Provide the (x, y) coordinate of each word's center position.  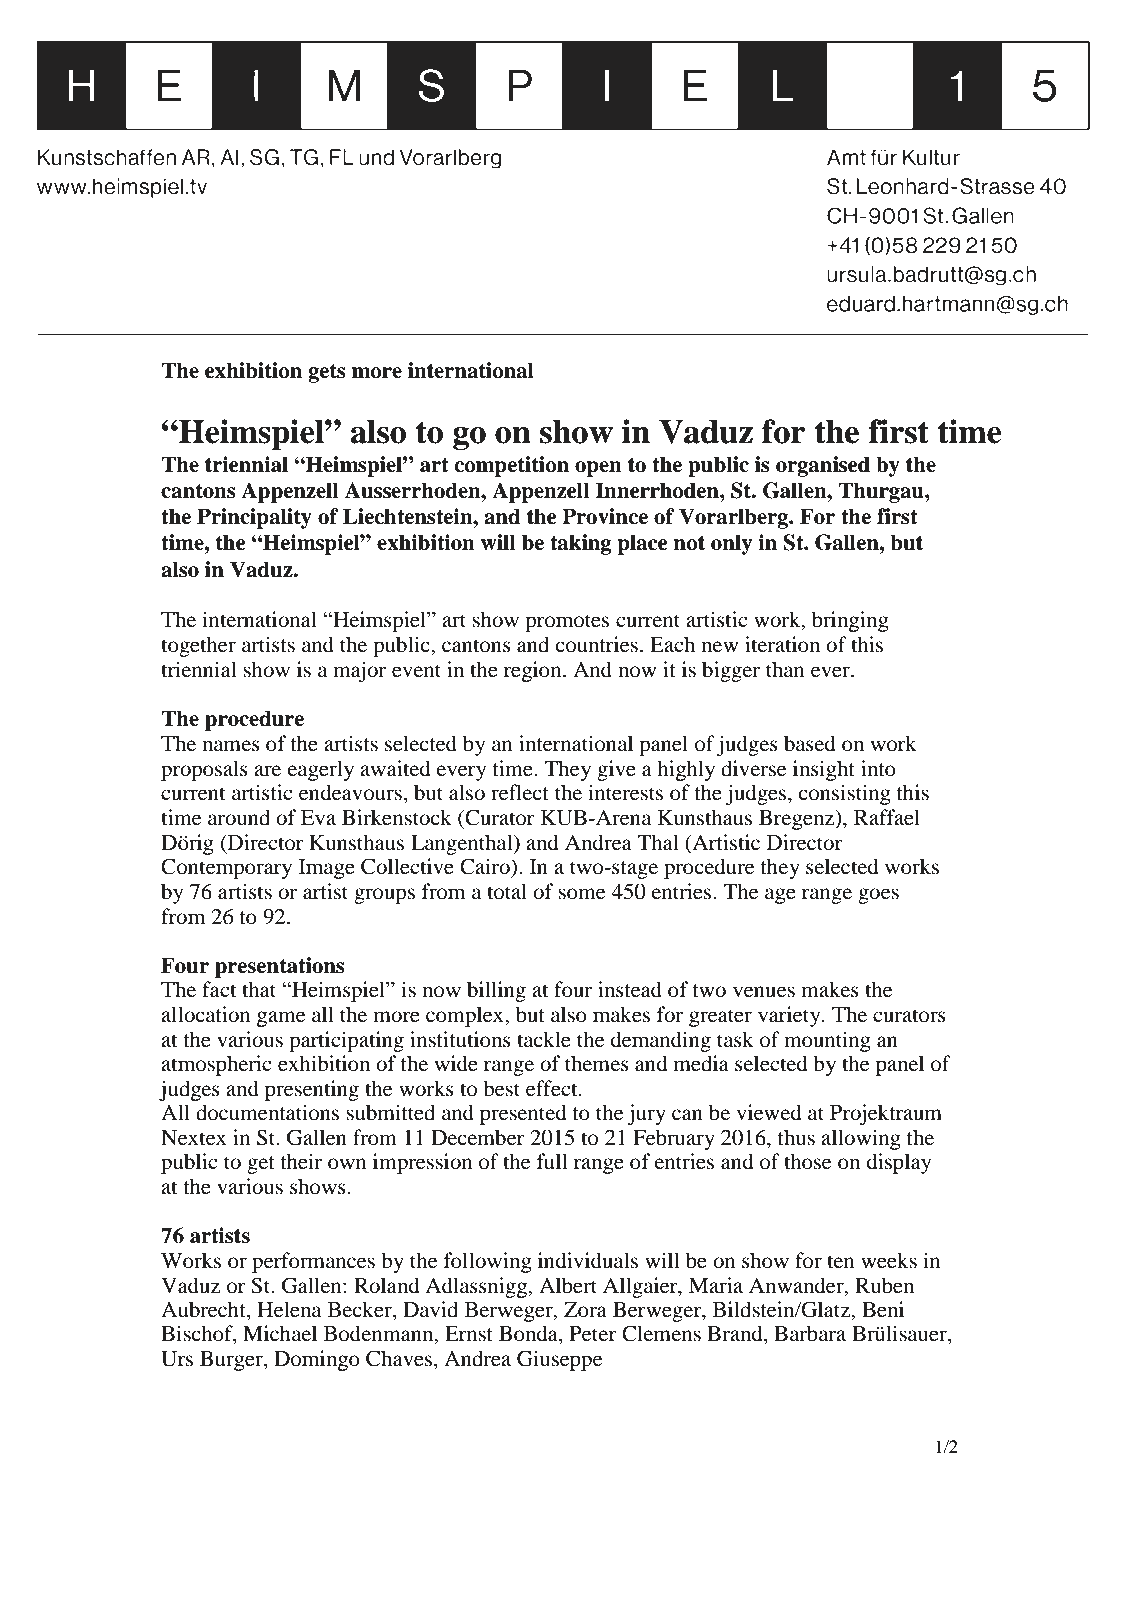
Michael (280, 1333)
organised (823, 466)
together (198, 646)
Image (327, 869)
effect (553, 1088)
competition (511, 466)
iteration (782, 644)
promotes (567, 623)
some (581, 894)
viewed (769, 1112)
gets (327, 373)
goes (878, 896)
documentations (267, 1112)
